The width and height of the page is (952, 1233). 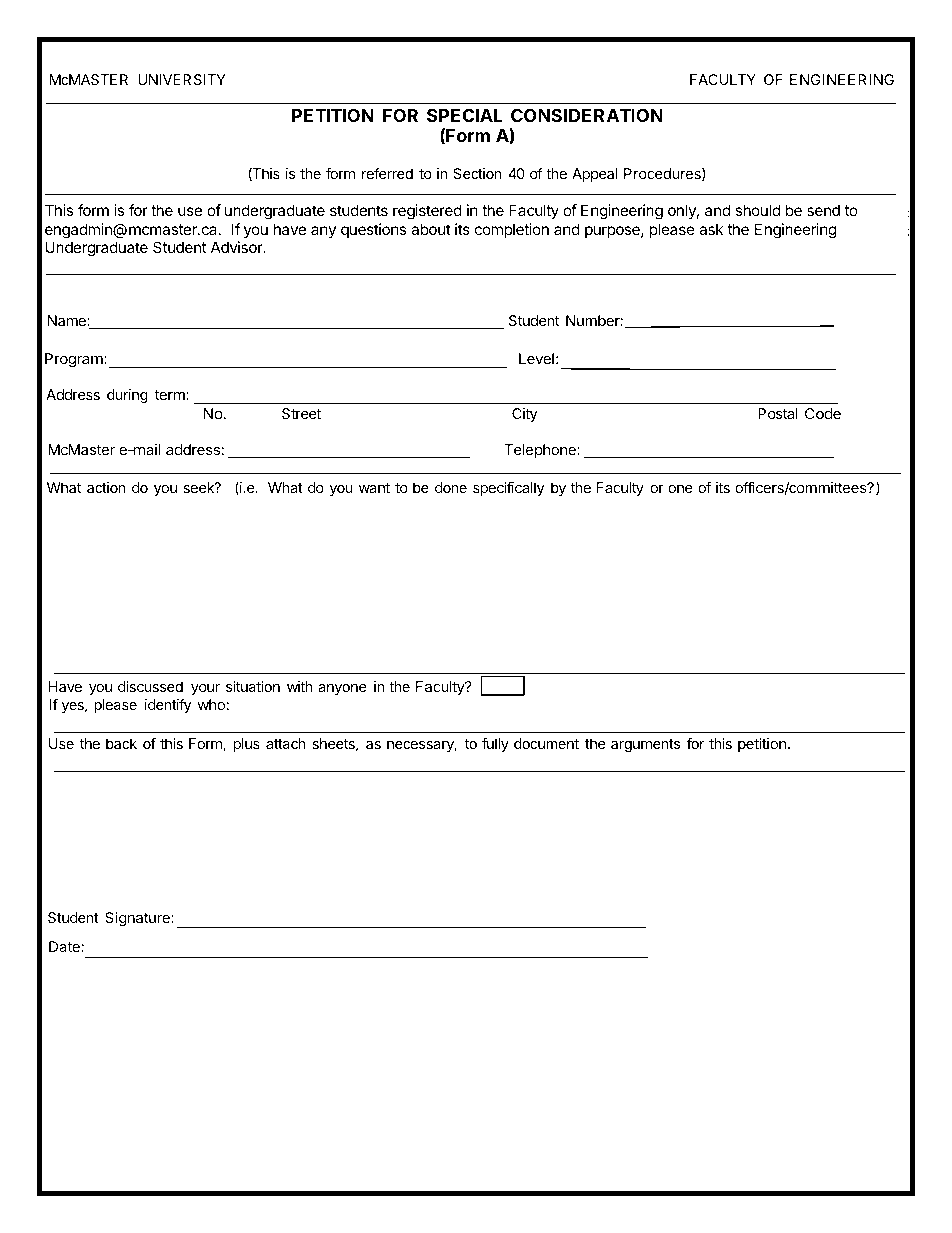 What do you see at coordinates (477, 173) in the page?
I see `Section` at bounding box center [477, 173].
